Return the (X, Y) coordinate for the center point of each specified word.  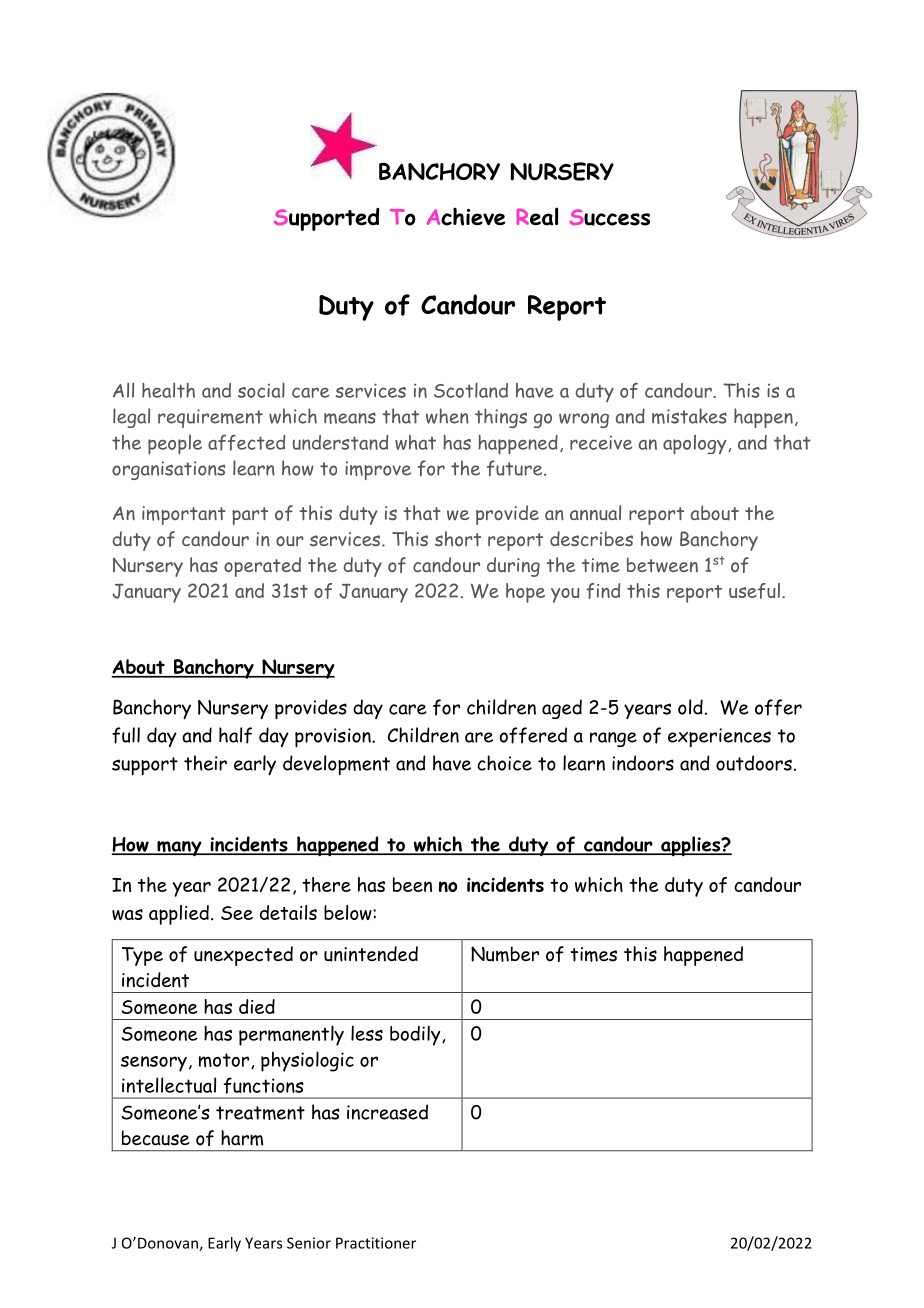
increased (387, 1112)
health (168, 390)
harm (242, 1138)
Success (610, 217)
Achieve (466, 217)
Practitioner (376, 1243)
